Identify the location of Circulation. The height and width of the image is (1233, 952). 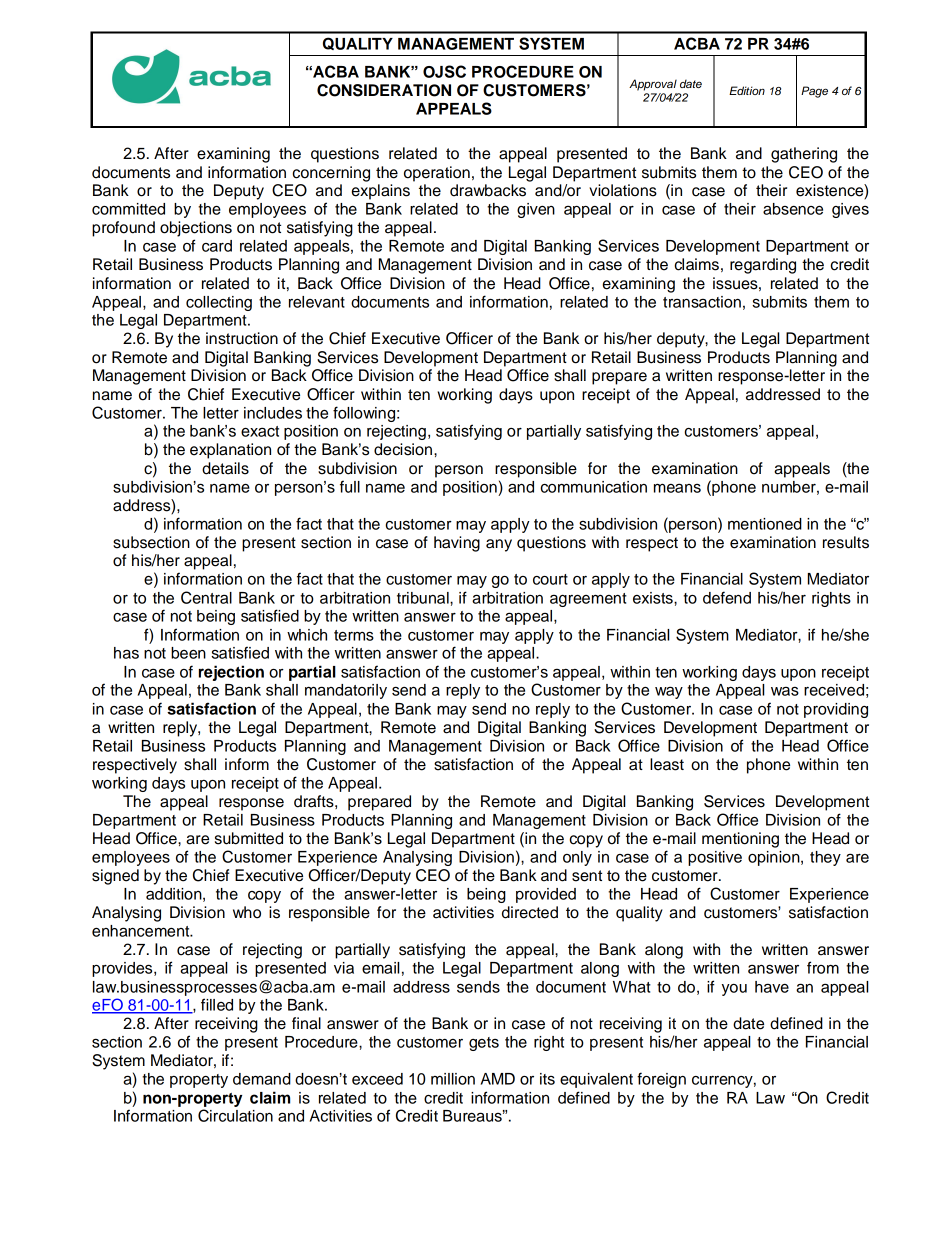
(235, 1115).
